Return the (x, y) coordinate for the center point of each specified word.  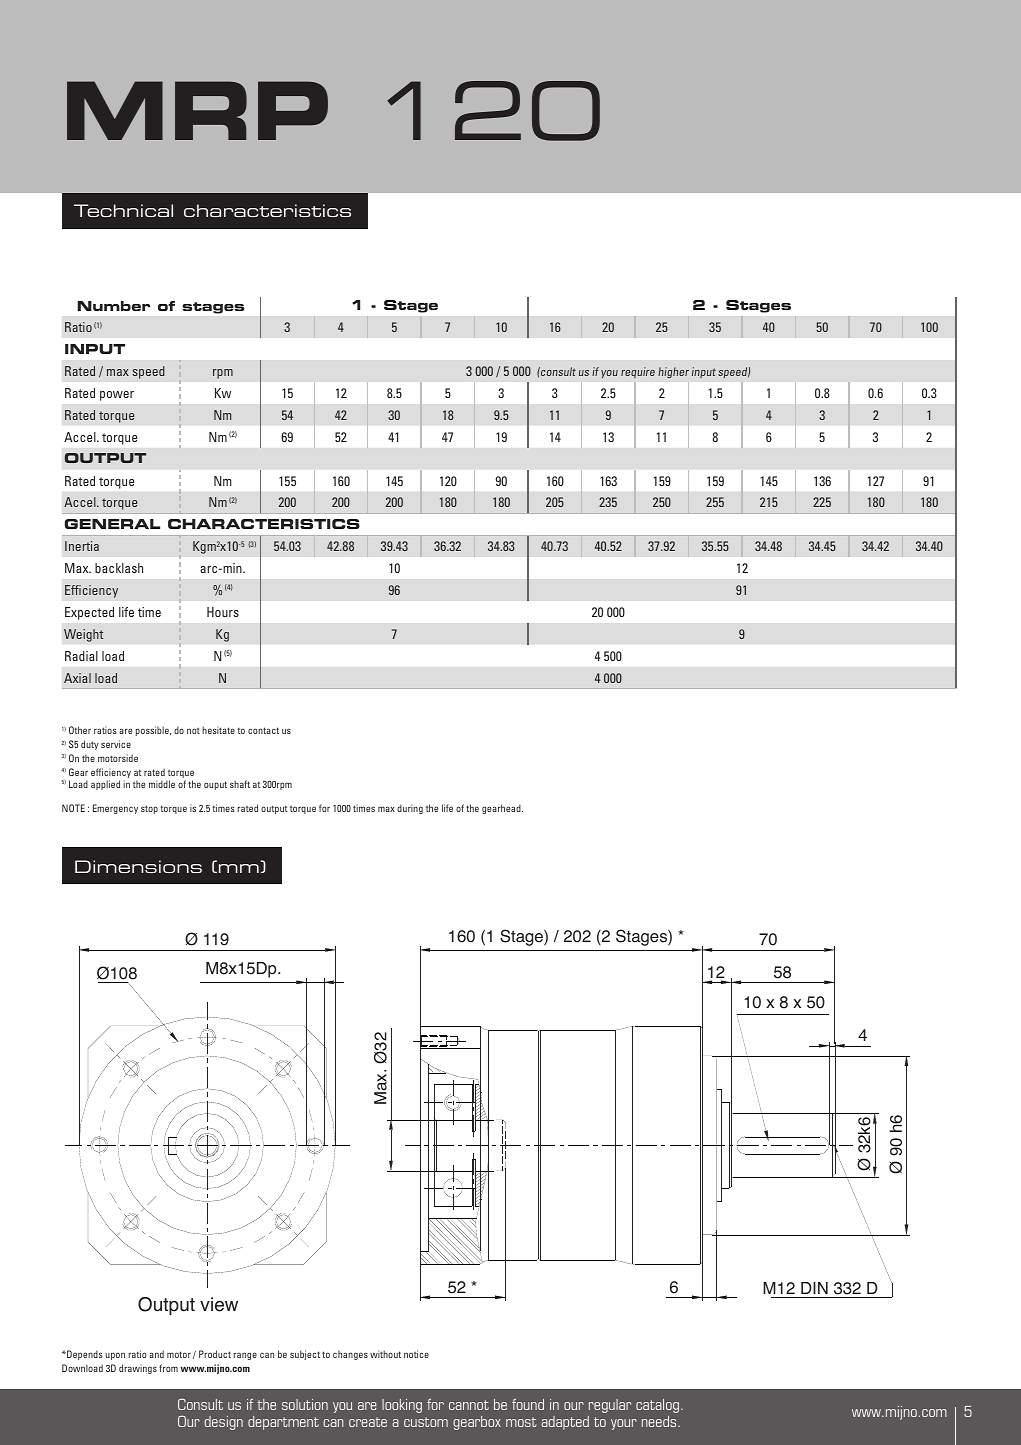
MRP (197, 110)
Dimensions (138, 866)
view (219, 1304)
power (117, 396)
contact (263, 730)
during (410, 809)
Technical (123, 210)
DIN (814, 1288)
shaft (240, 784)
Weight (84, 635)
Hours (223, 612)
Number (114, 306)
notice (416, 1354)
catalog (659, 1406)
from (168, 1368)
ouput (215, 785)
